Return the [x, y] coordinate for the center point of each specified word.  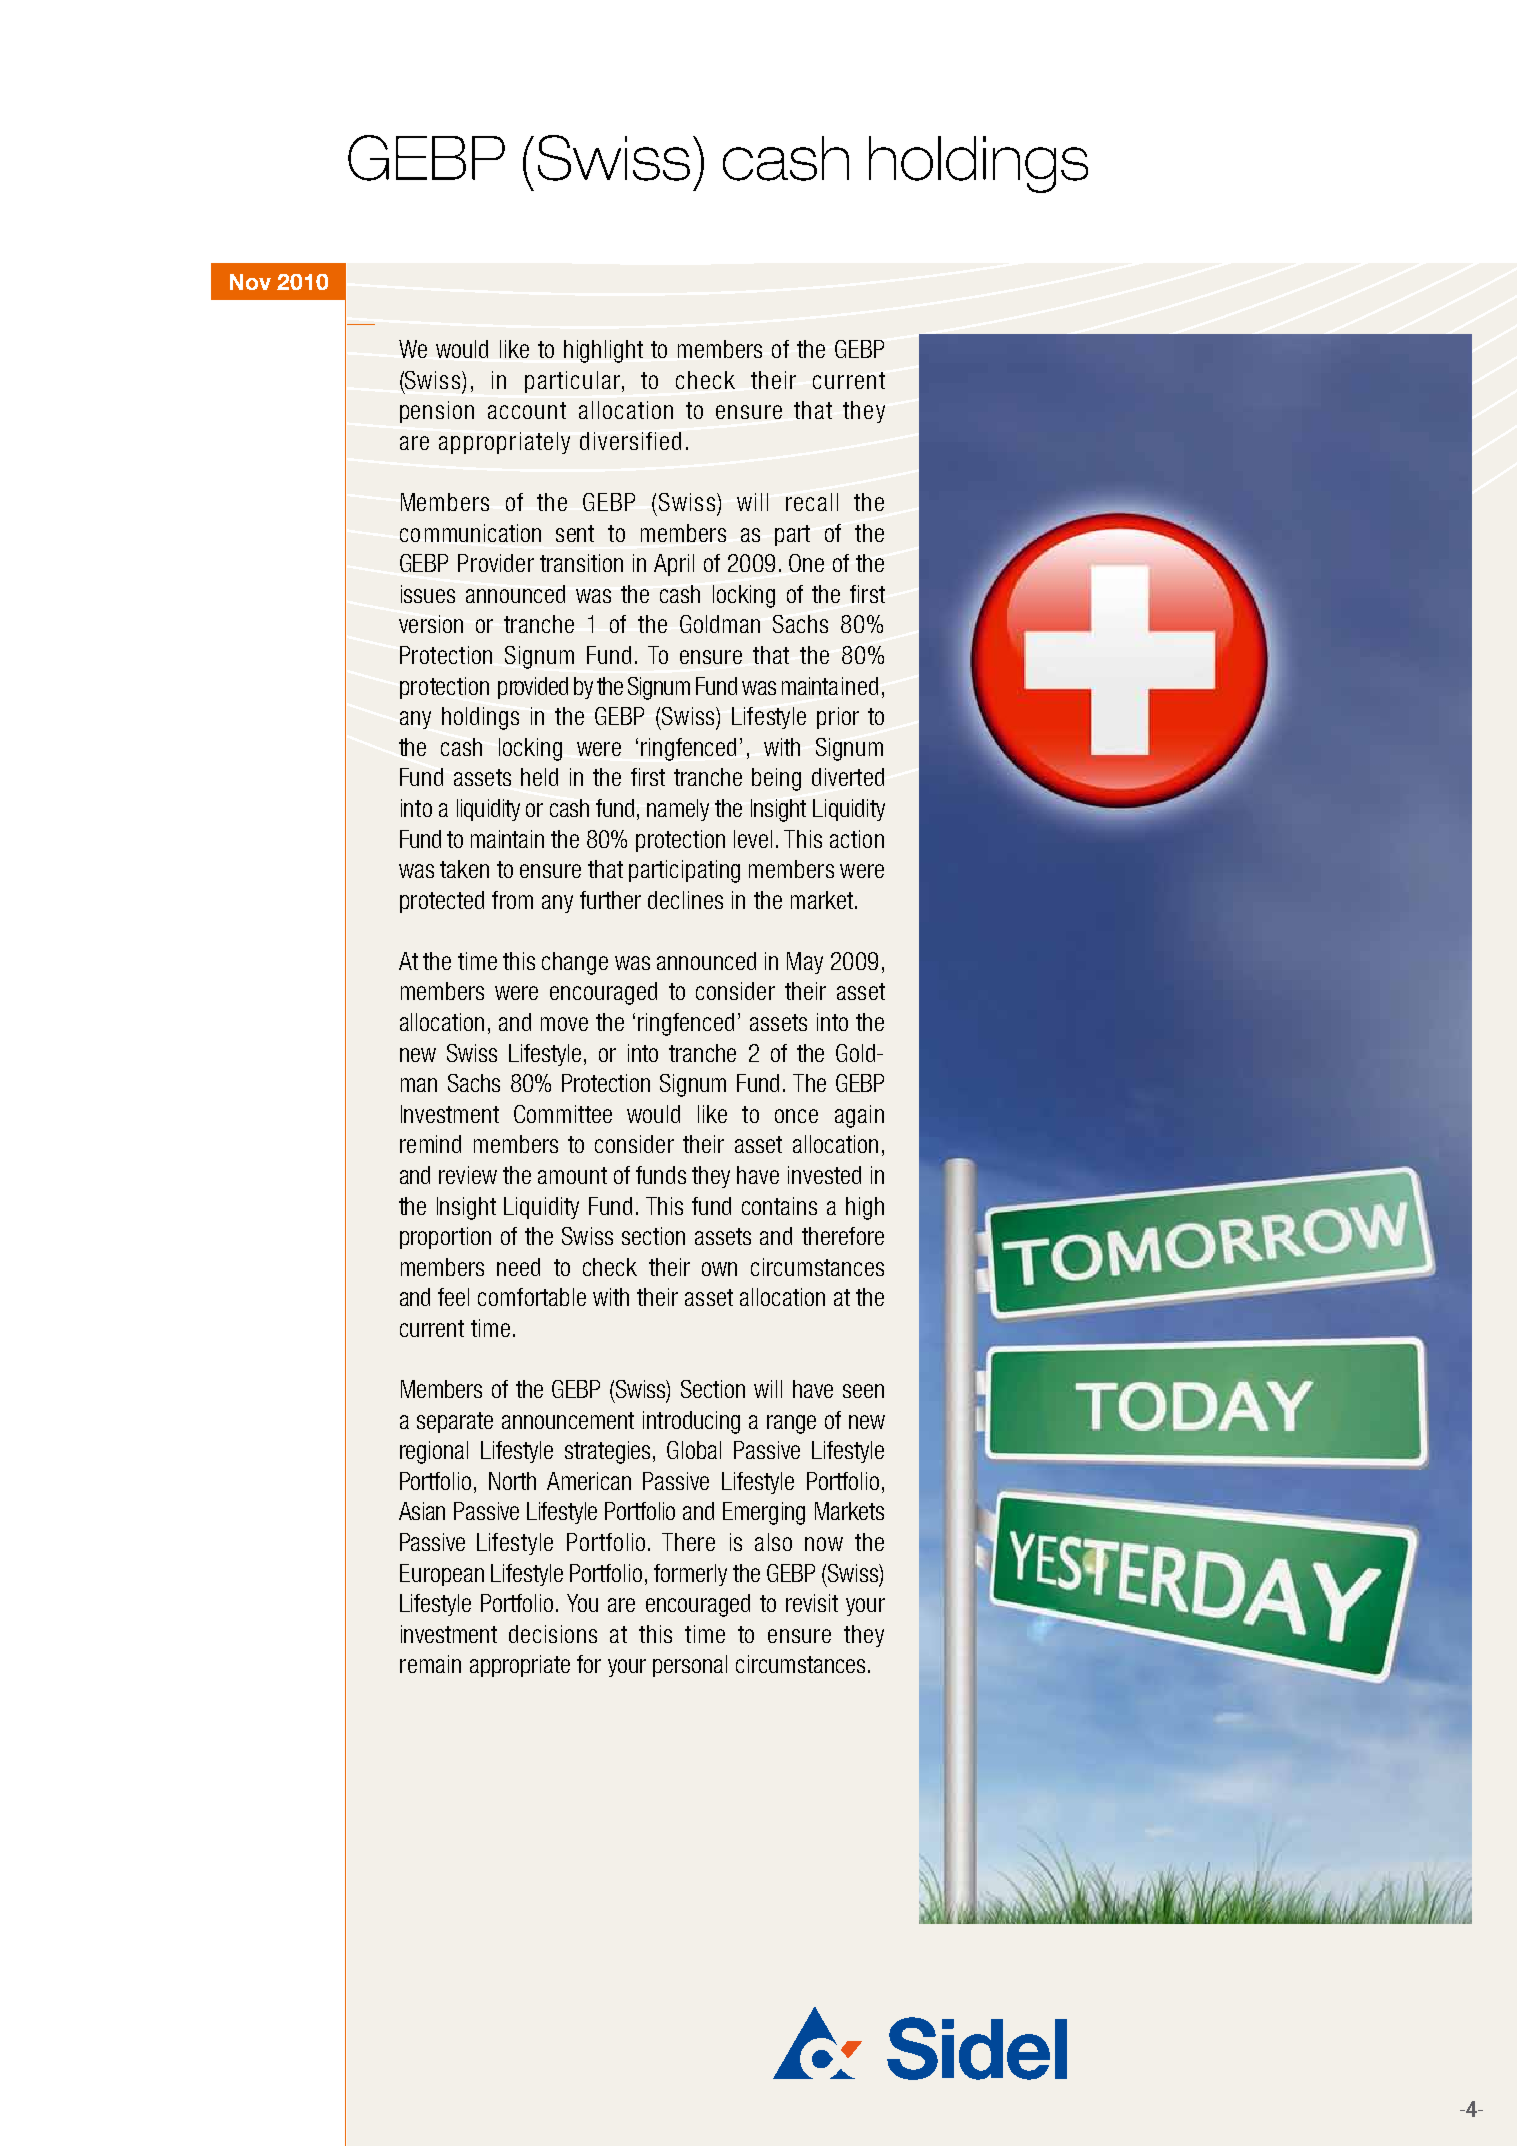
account [527, 410]
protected [442, 902]
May [805, 963]
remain [430, 1664]
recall [812, 502]
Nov [250, 282]
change [575, 963]
